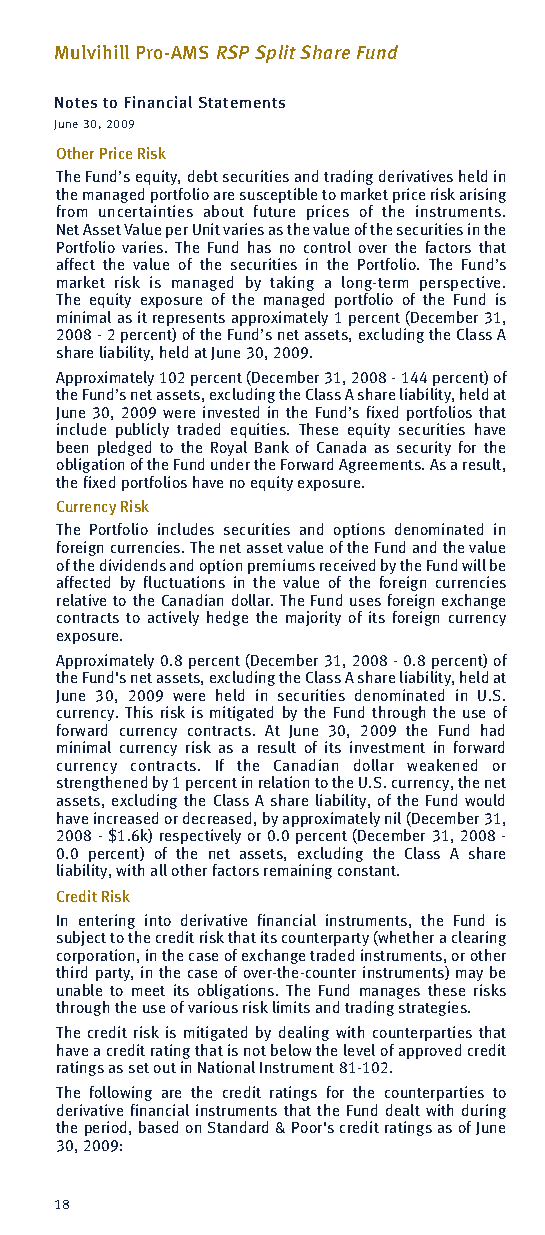 The width and height of the document is (545, 1235). I want to click on entering, so click(108, 923).
